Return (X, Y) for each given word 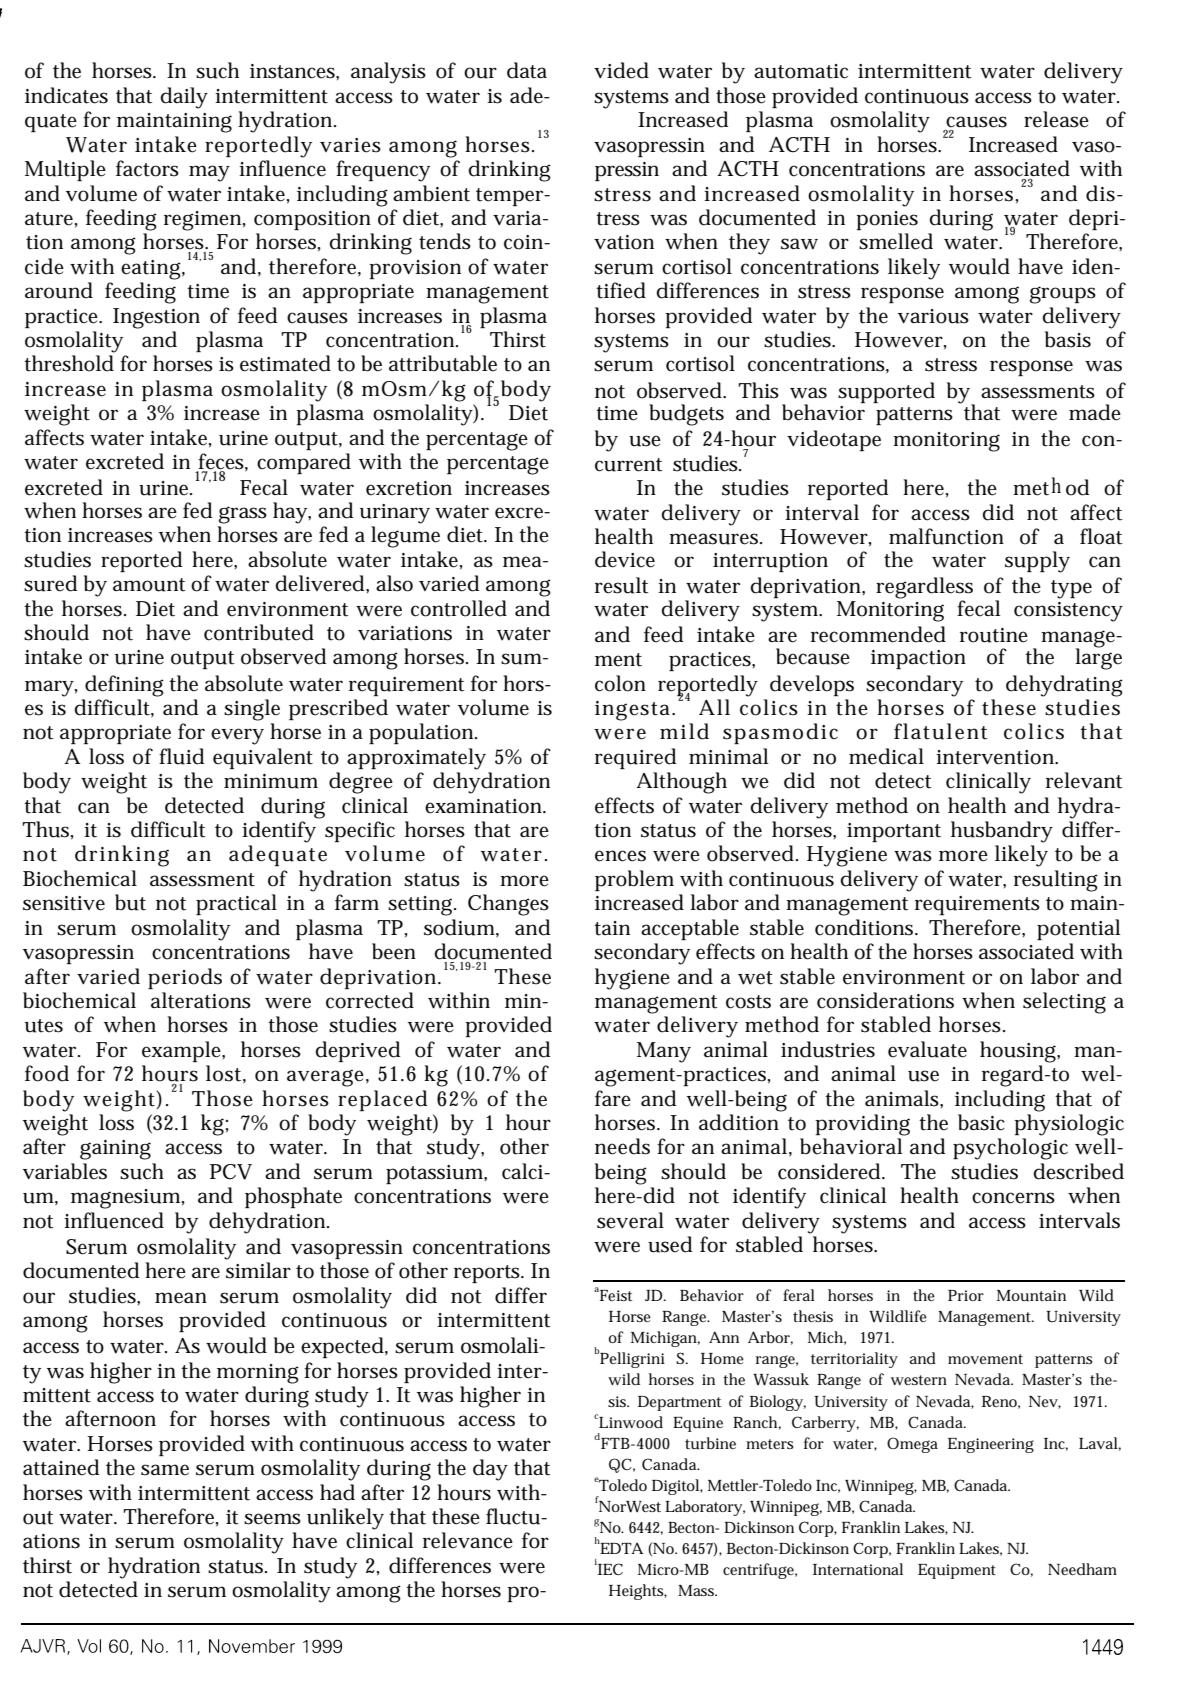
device (625, 559)
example (183, 1051)
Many (664, 1052)
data (527, 70)
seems (272, 1519)
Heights (638, 1592)
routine (994, 635)
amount (149, 585)
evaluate (927, 1049)
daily (184, 98)
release (1056, 119)
